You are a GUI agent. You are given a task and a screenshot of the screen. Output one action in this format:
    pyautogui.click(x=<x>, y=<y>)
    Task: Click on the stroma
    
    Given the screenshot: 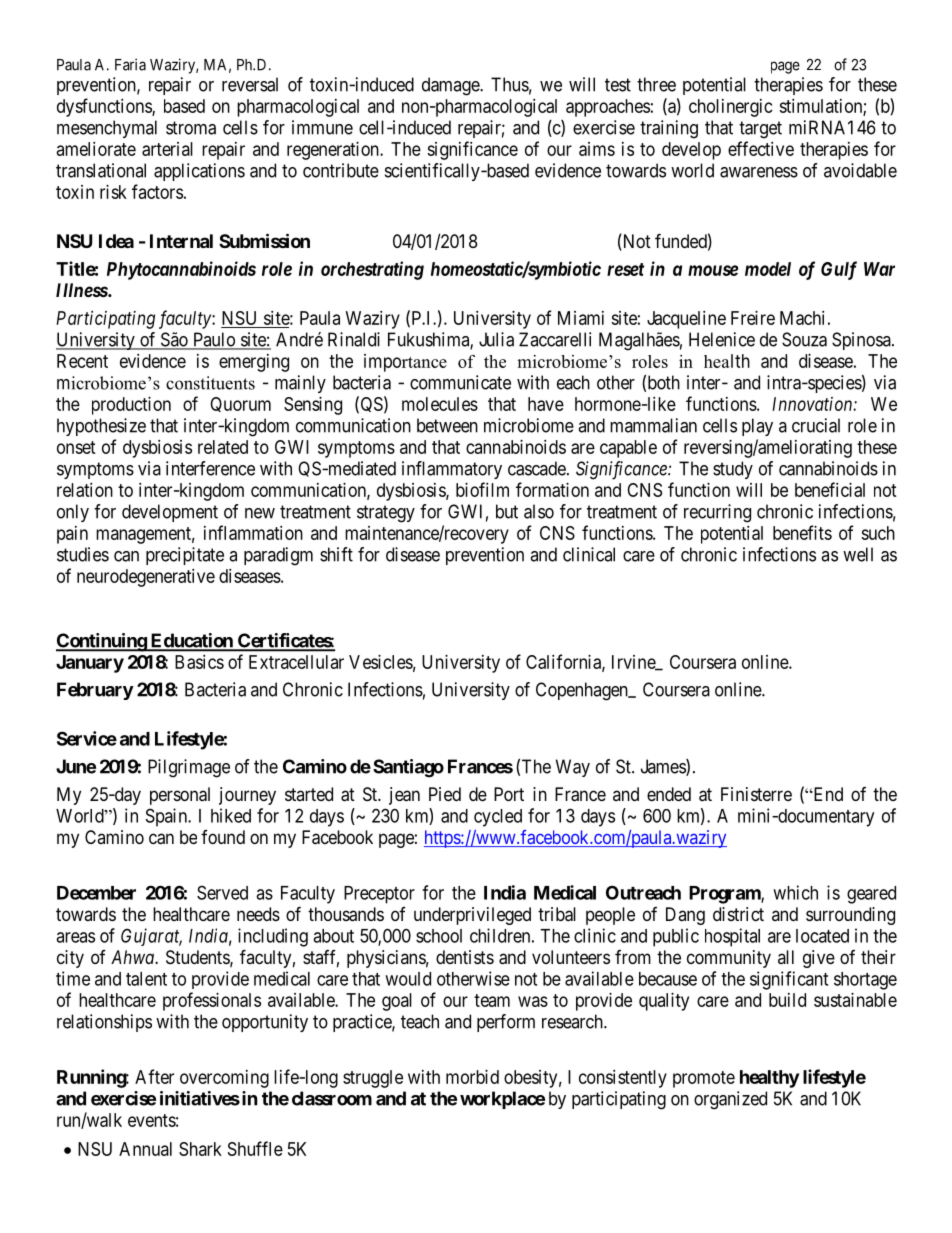 What is the action you would take?
    pyautogui.click(x=191, y=128)
